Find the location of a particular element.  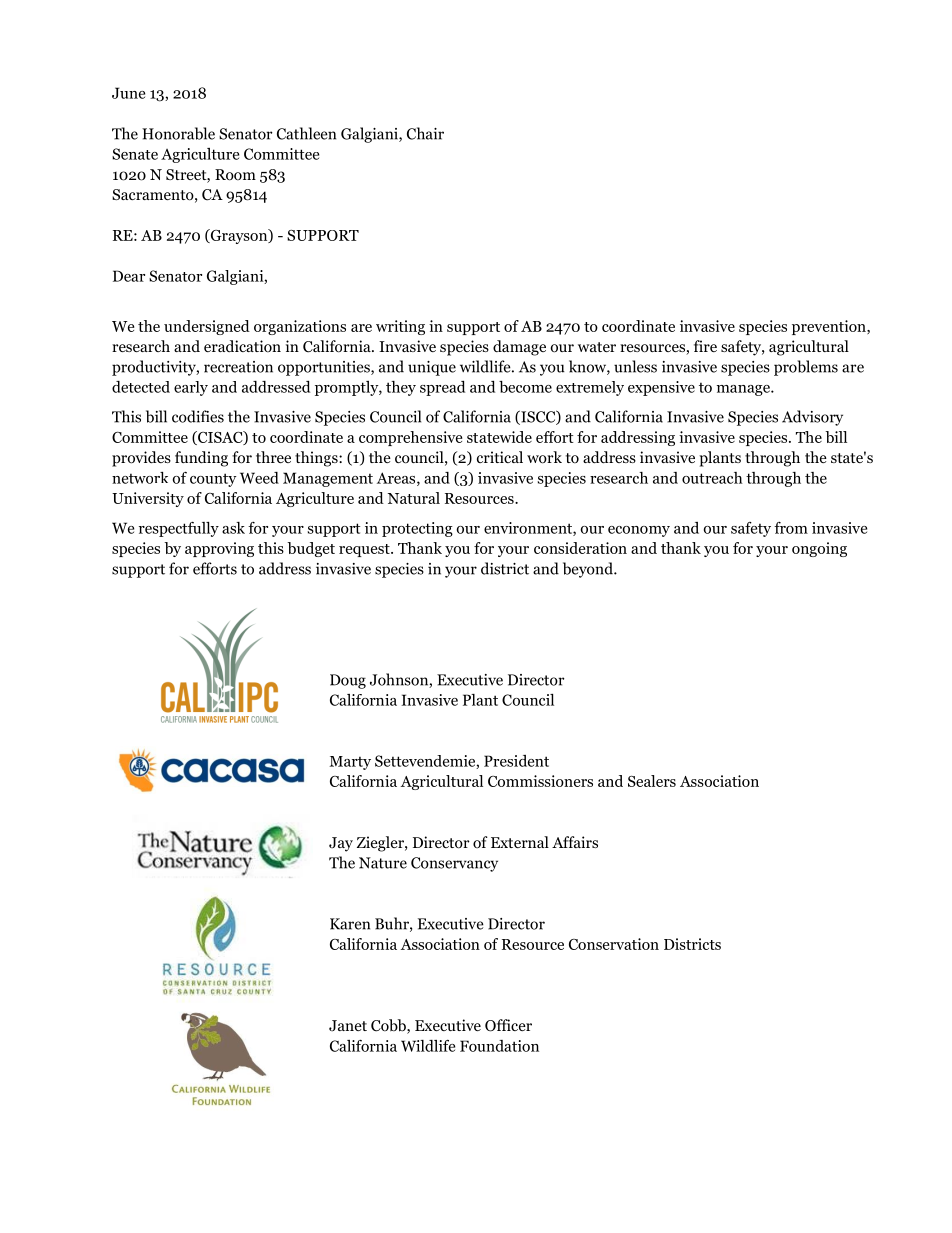

Janet is located at coordinates (348, 1026).
